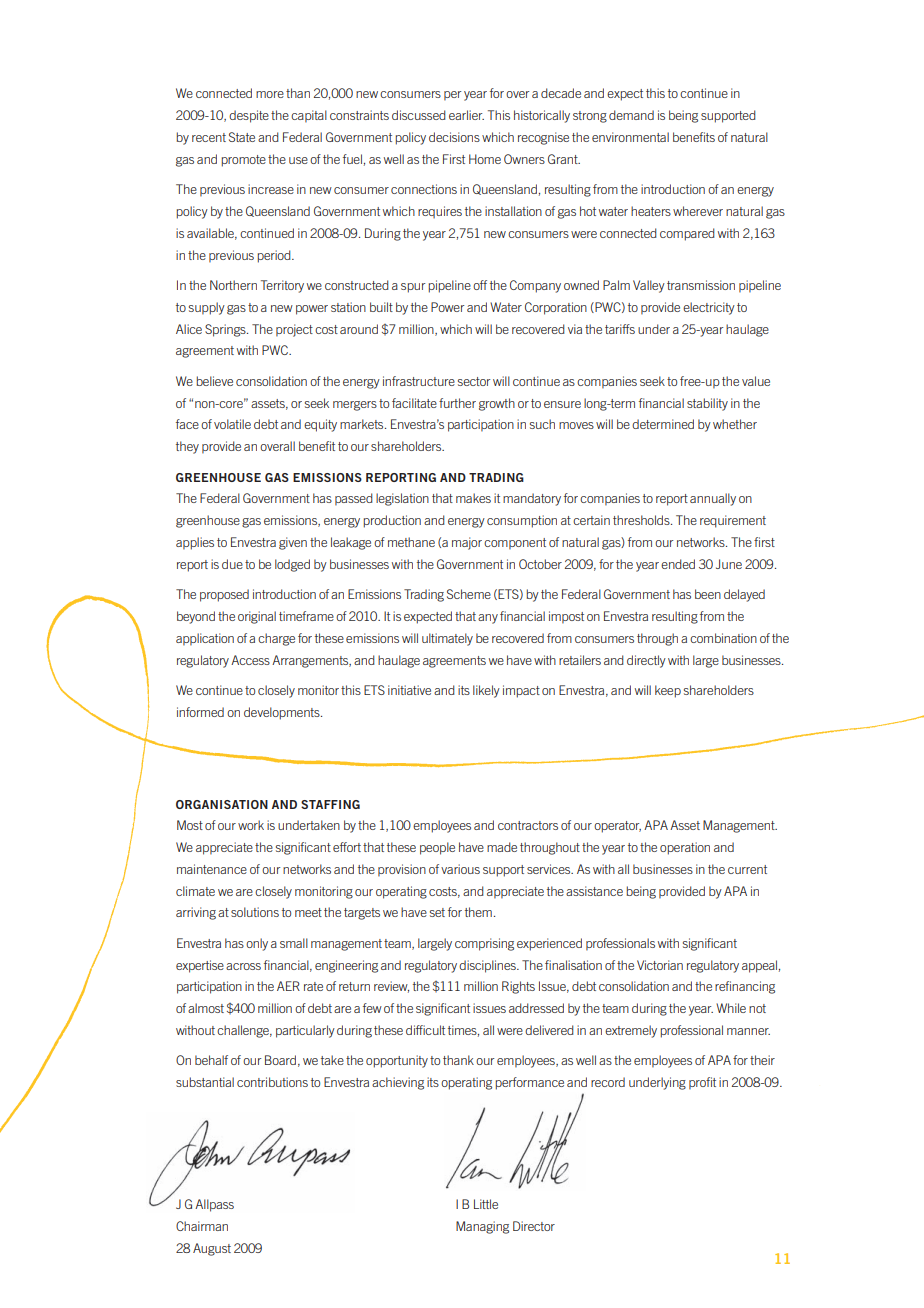 The width and height of the document is (924, 1308). I want to click on demand, so click(631, 115).
